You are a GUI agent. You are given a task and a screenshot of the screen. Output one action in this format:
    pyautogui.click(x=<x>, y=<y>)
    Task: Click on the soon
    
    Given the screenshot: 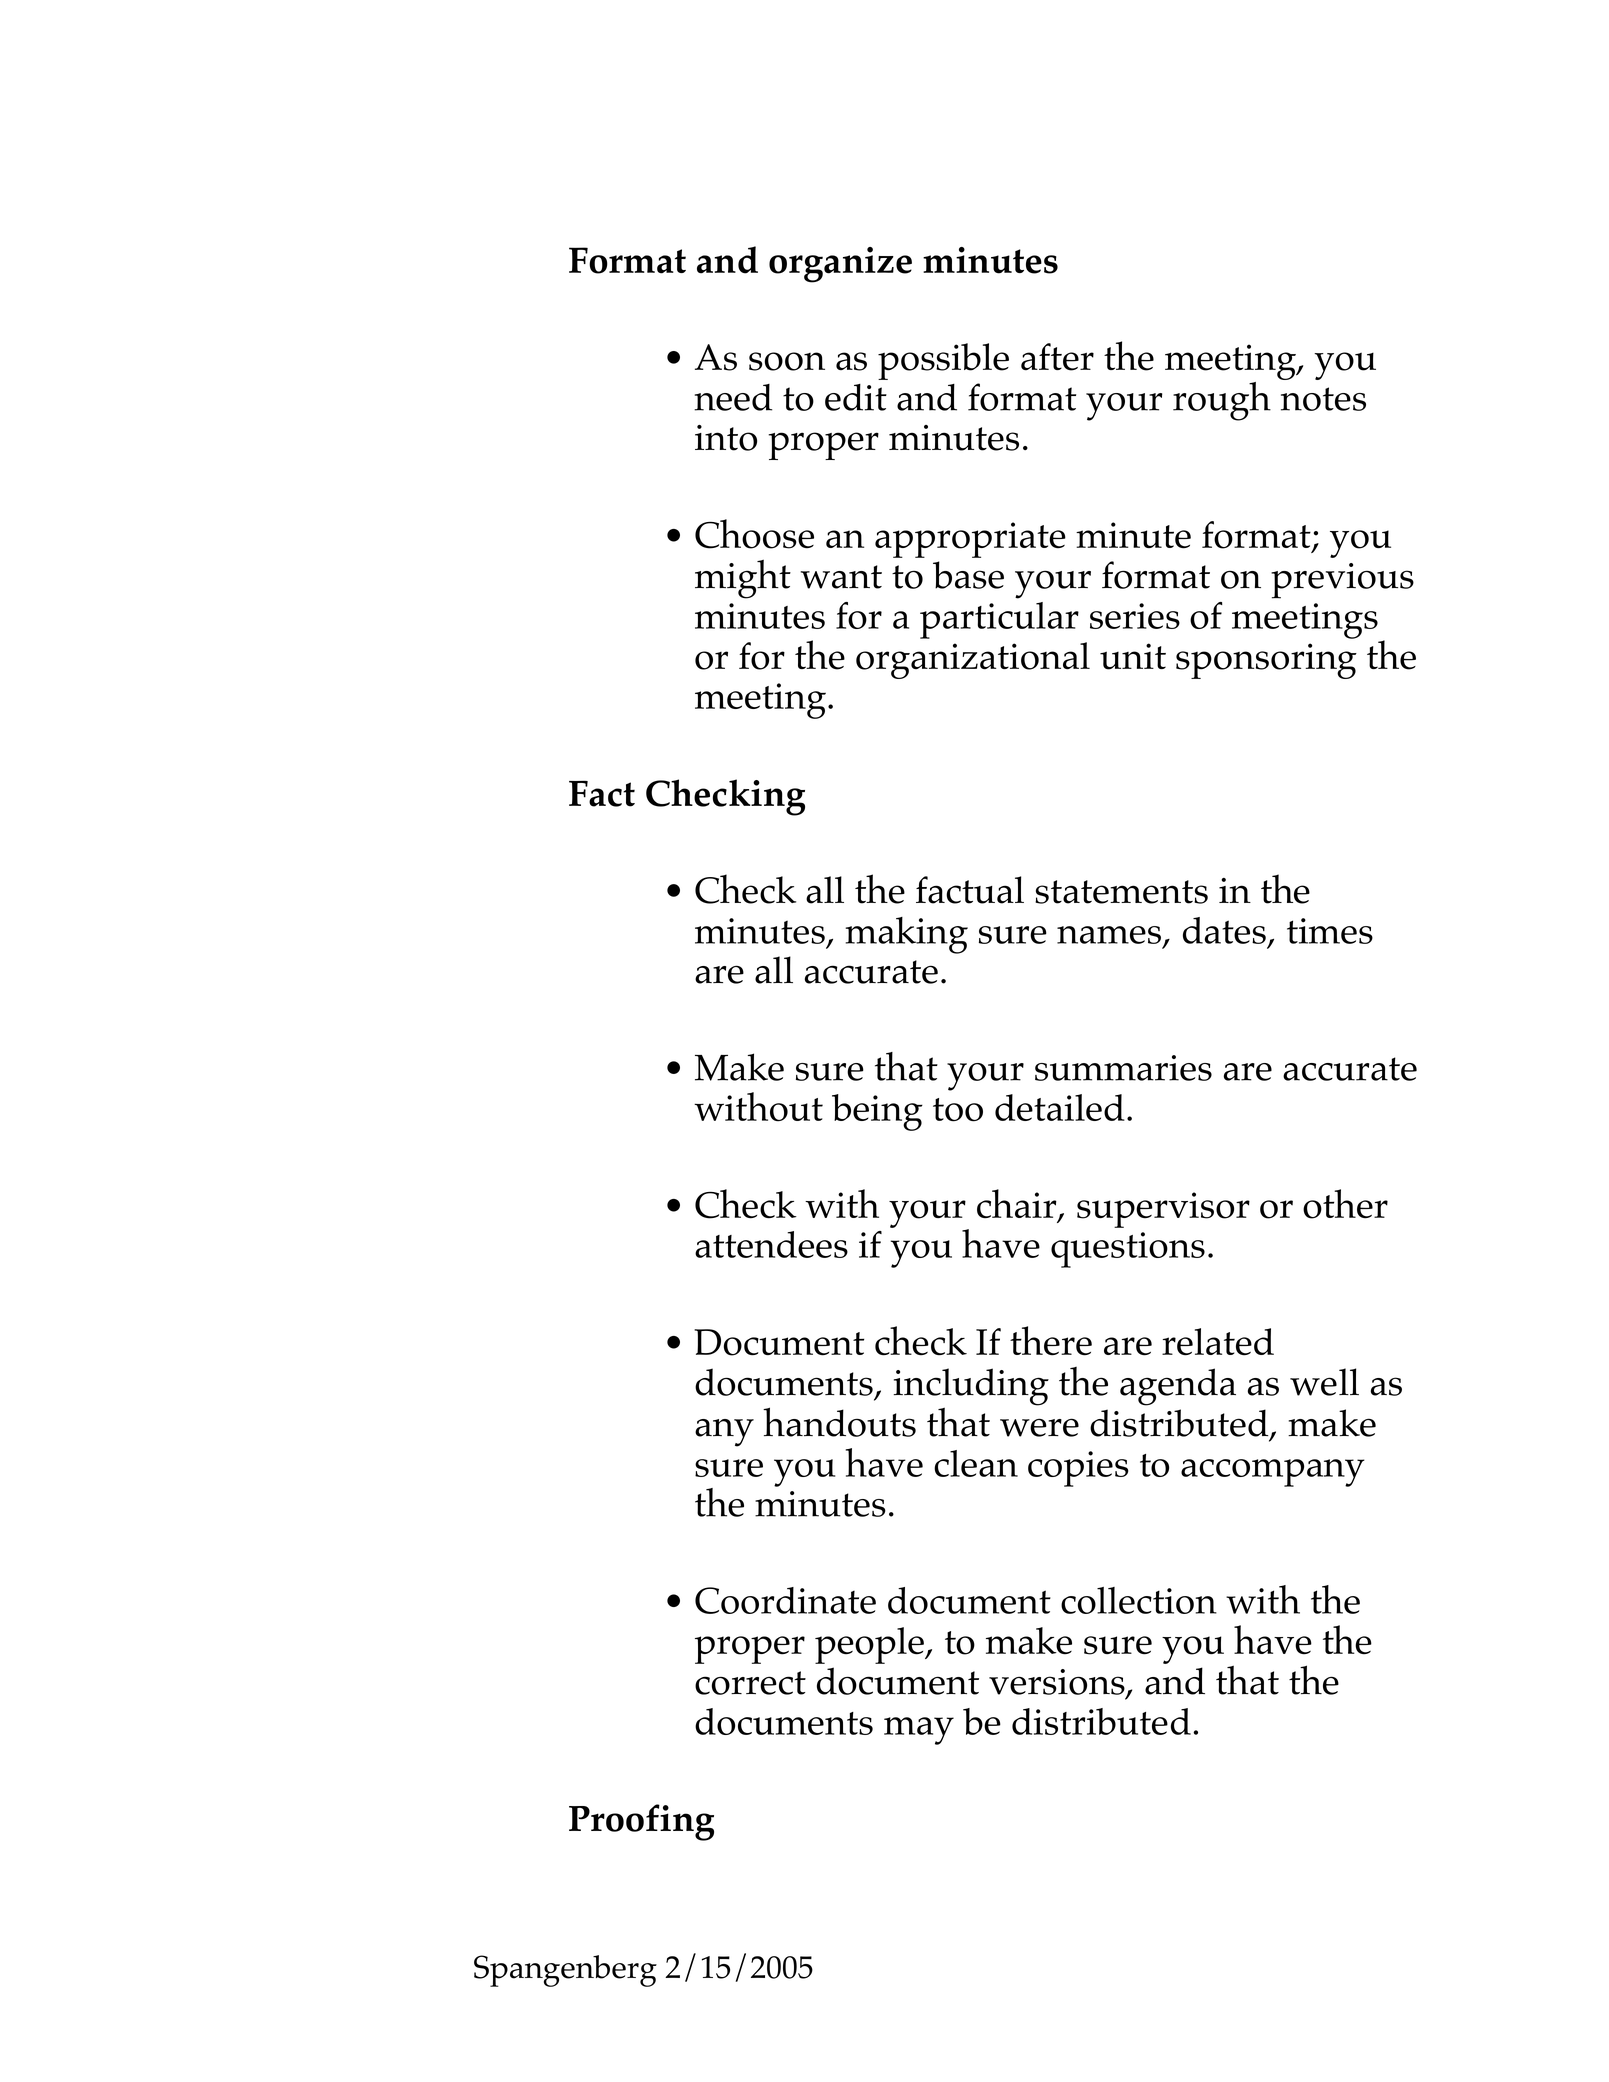 What is the action you would take?
    pyautogui.click(x=787, y=361)
